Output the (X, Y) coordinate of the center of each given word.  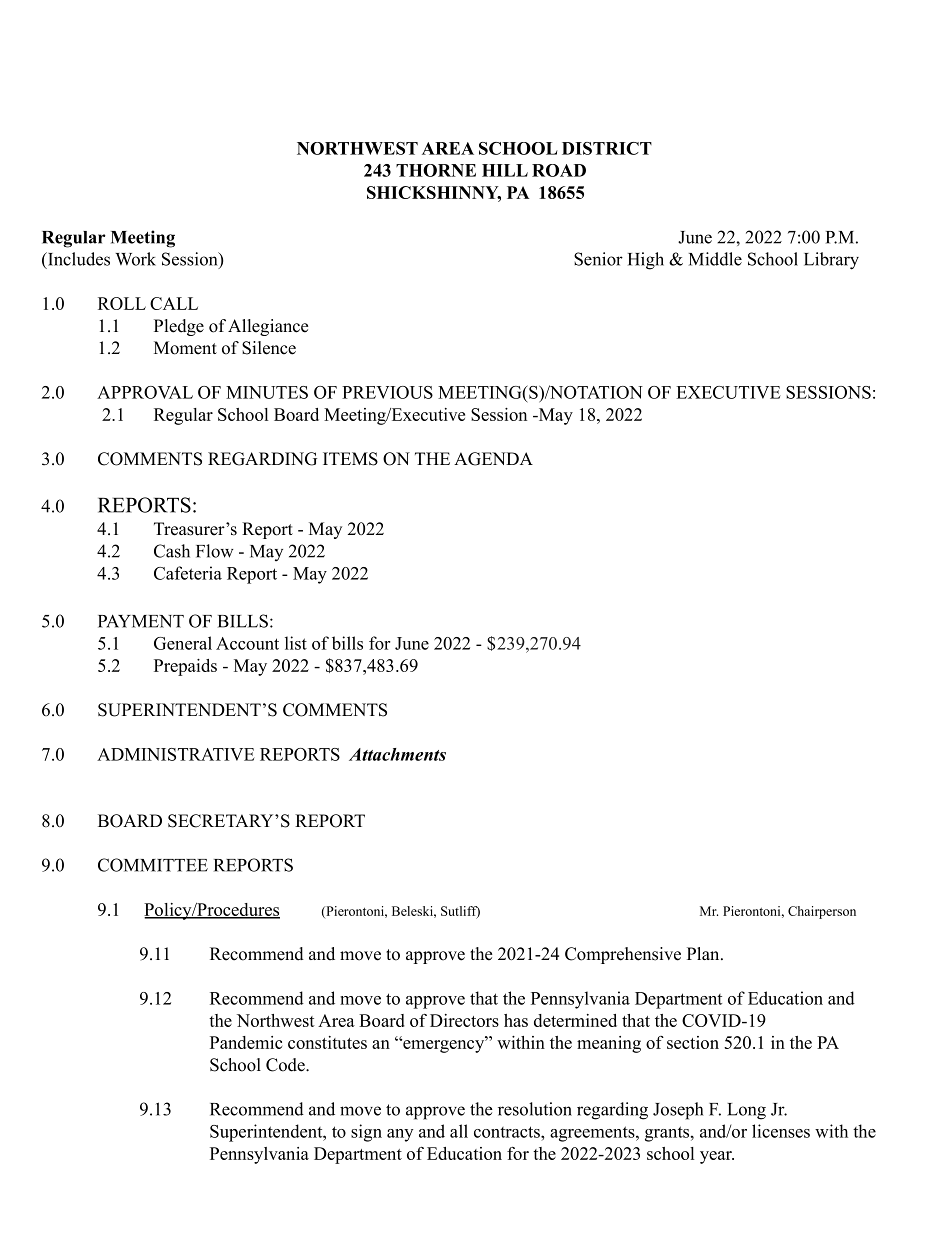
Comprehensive (623, 955)
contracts (508, 1132)
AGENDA (493, 459)
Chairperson (822, 912)
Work (135, 259)
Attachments (397, 754)
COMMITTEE (153, 865)
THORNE (436, 170)
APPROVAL (145, 392)
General (183, 643)
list (296, 643)
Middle (715, 259)
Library (831, 261)
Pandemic (246, 1042)
